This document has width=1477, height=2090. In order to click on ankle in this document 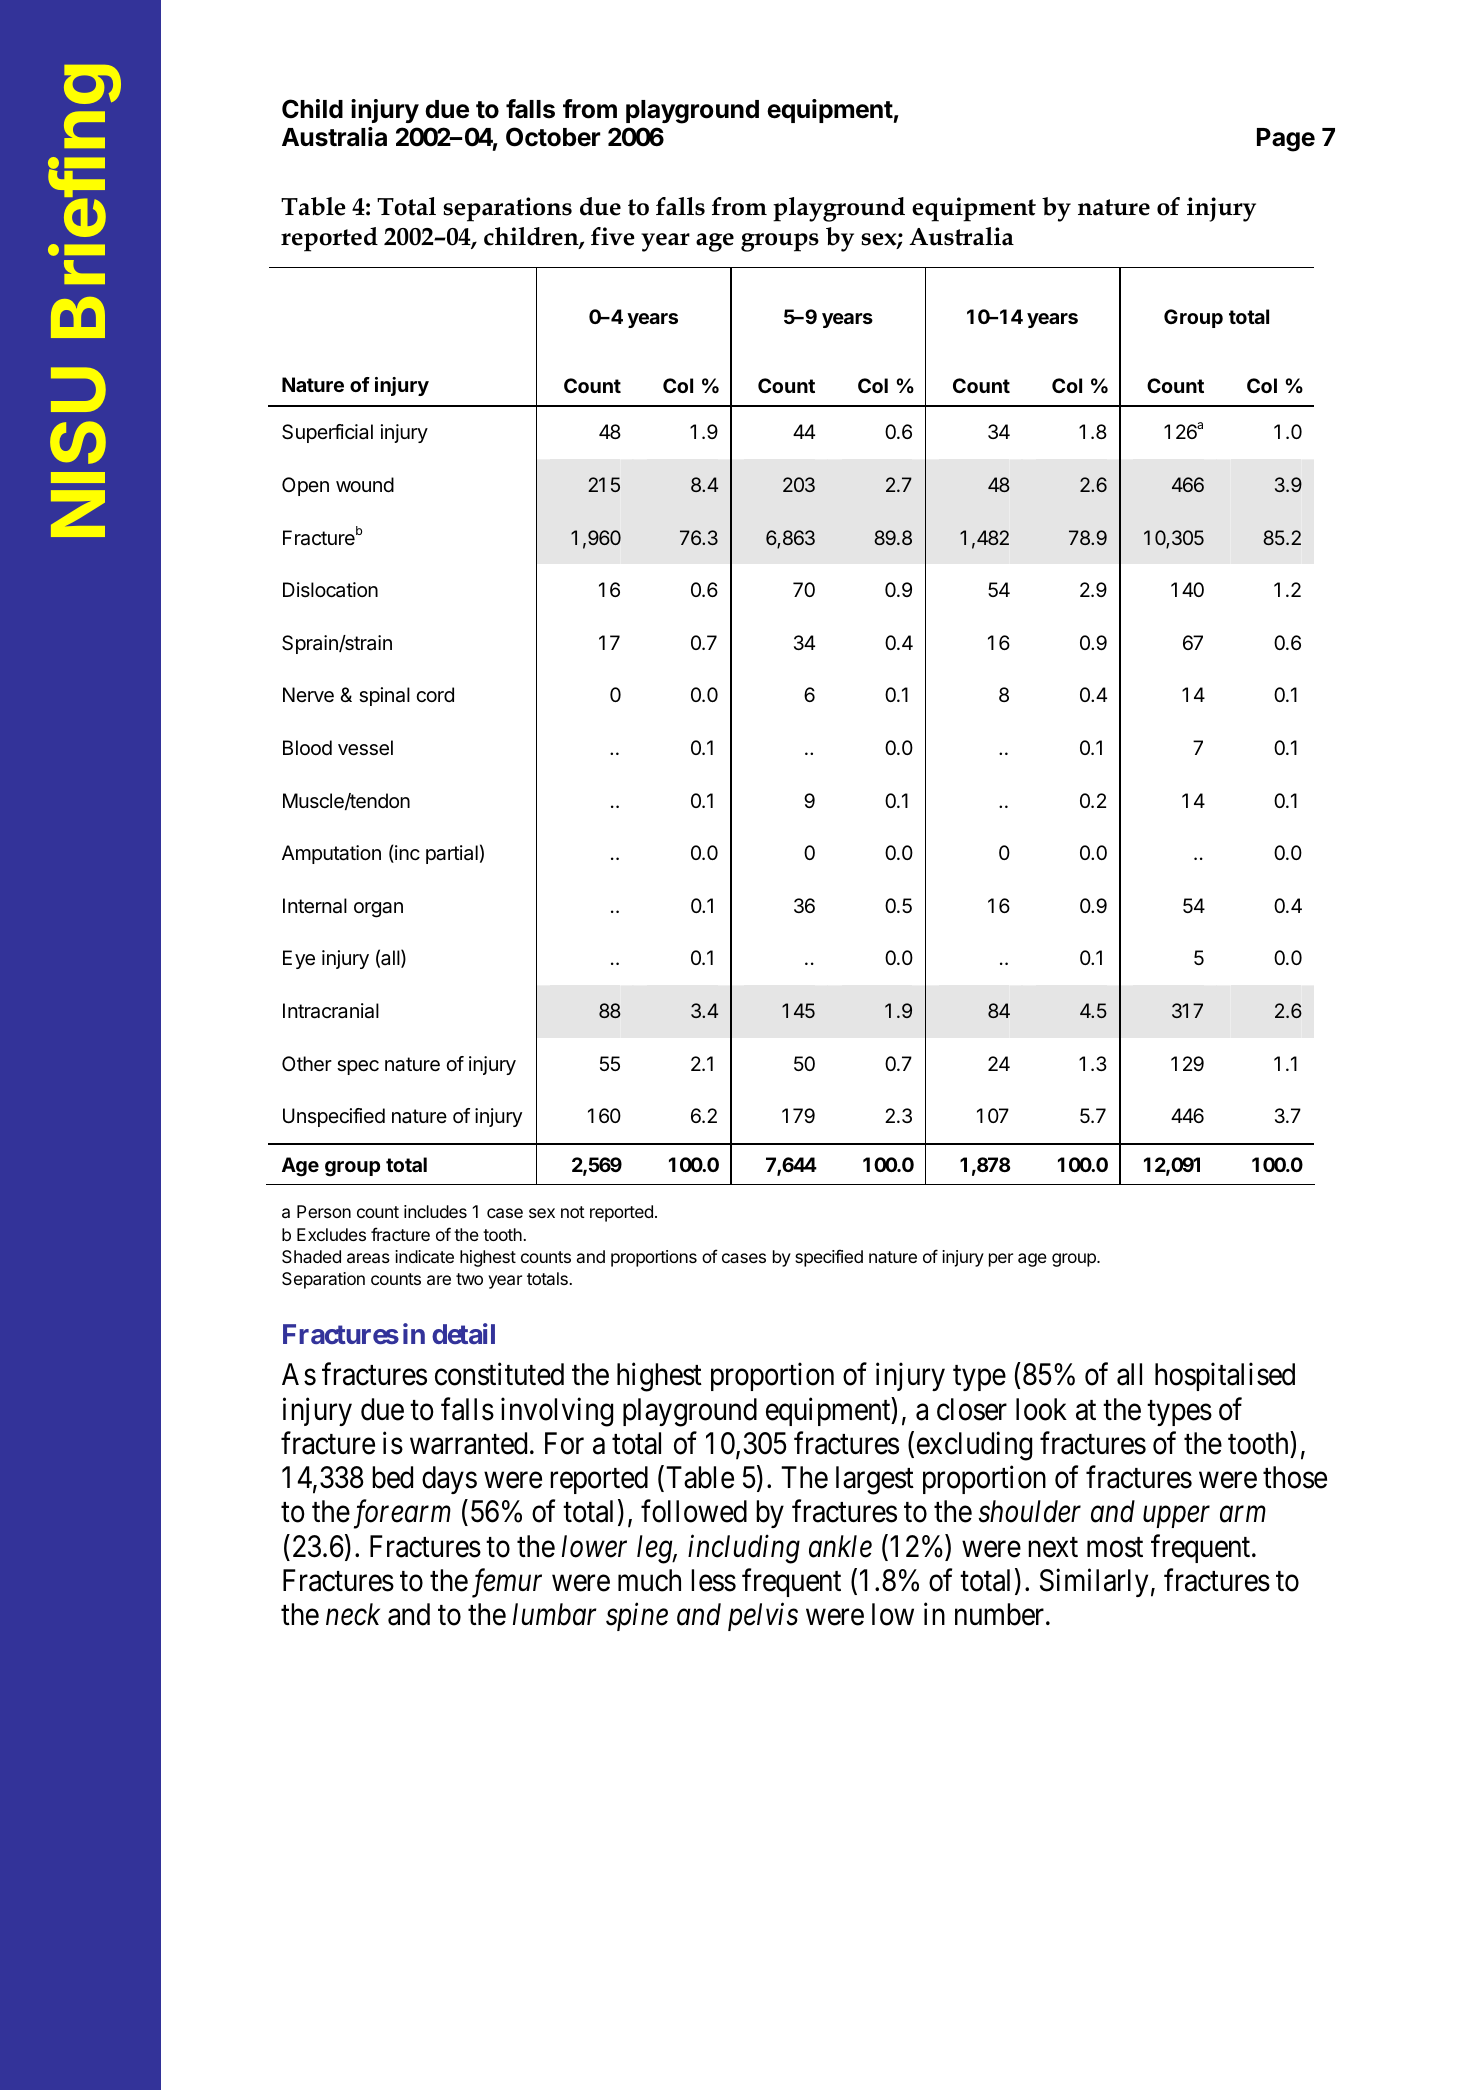, I will do `click(840, 1546)`.
